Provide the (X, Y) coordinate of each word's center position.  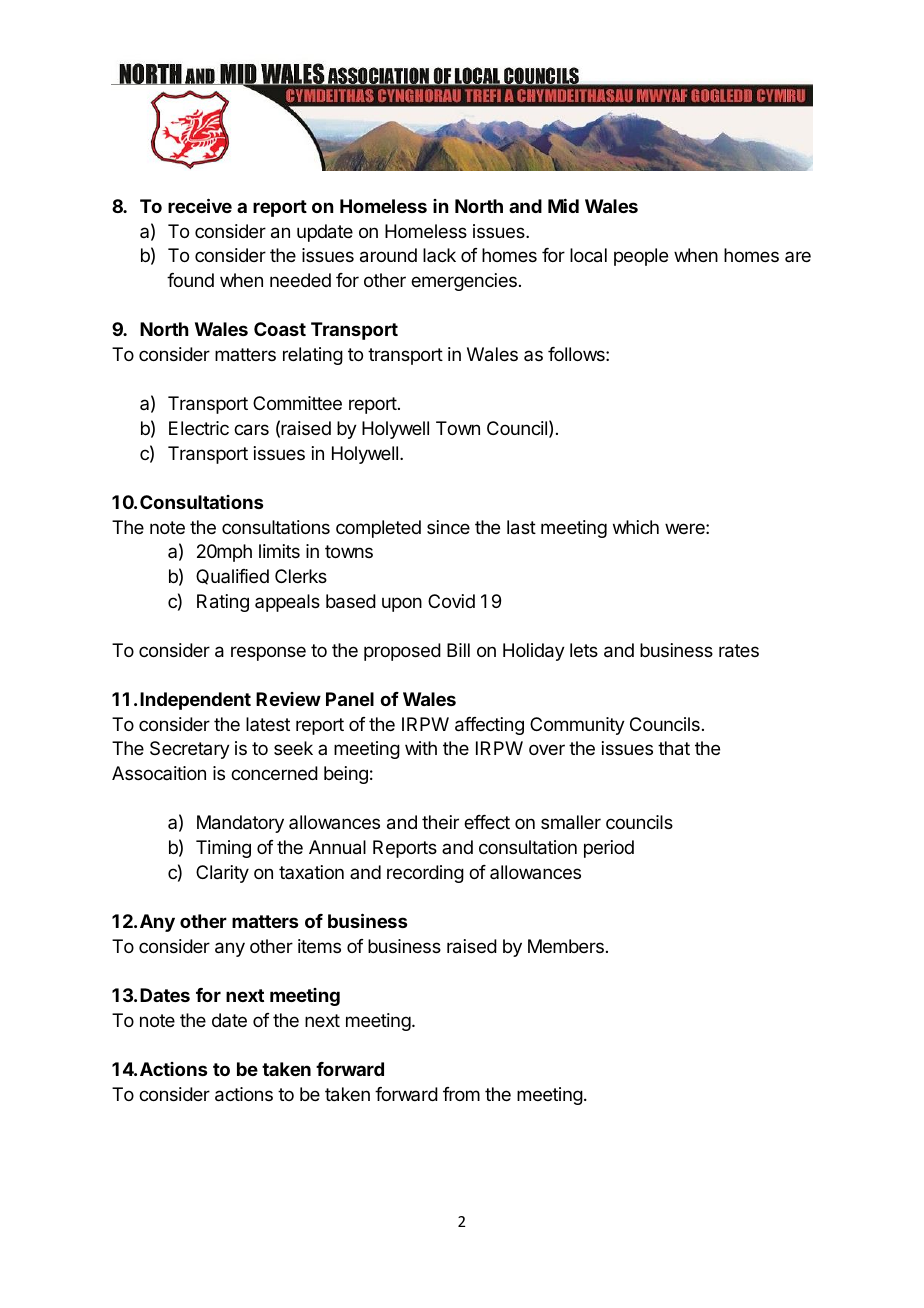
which (636, 527)
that (674, 748)
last (521, 527)
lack (439, 255)
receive (200, 205)
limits (279, 551)
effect (487, 822)
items (319, 946)
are (798, 256)
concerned (274, 773)
